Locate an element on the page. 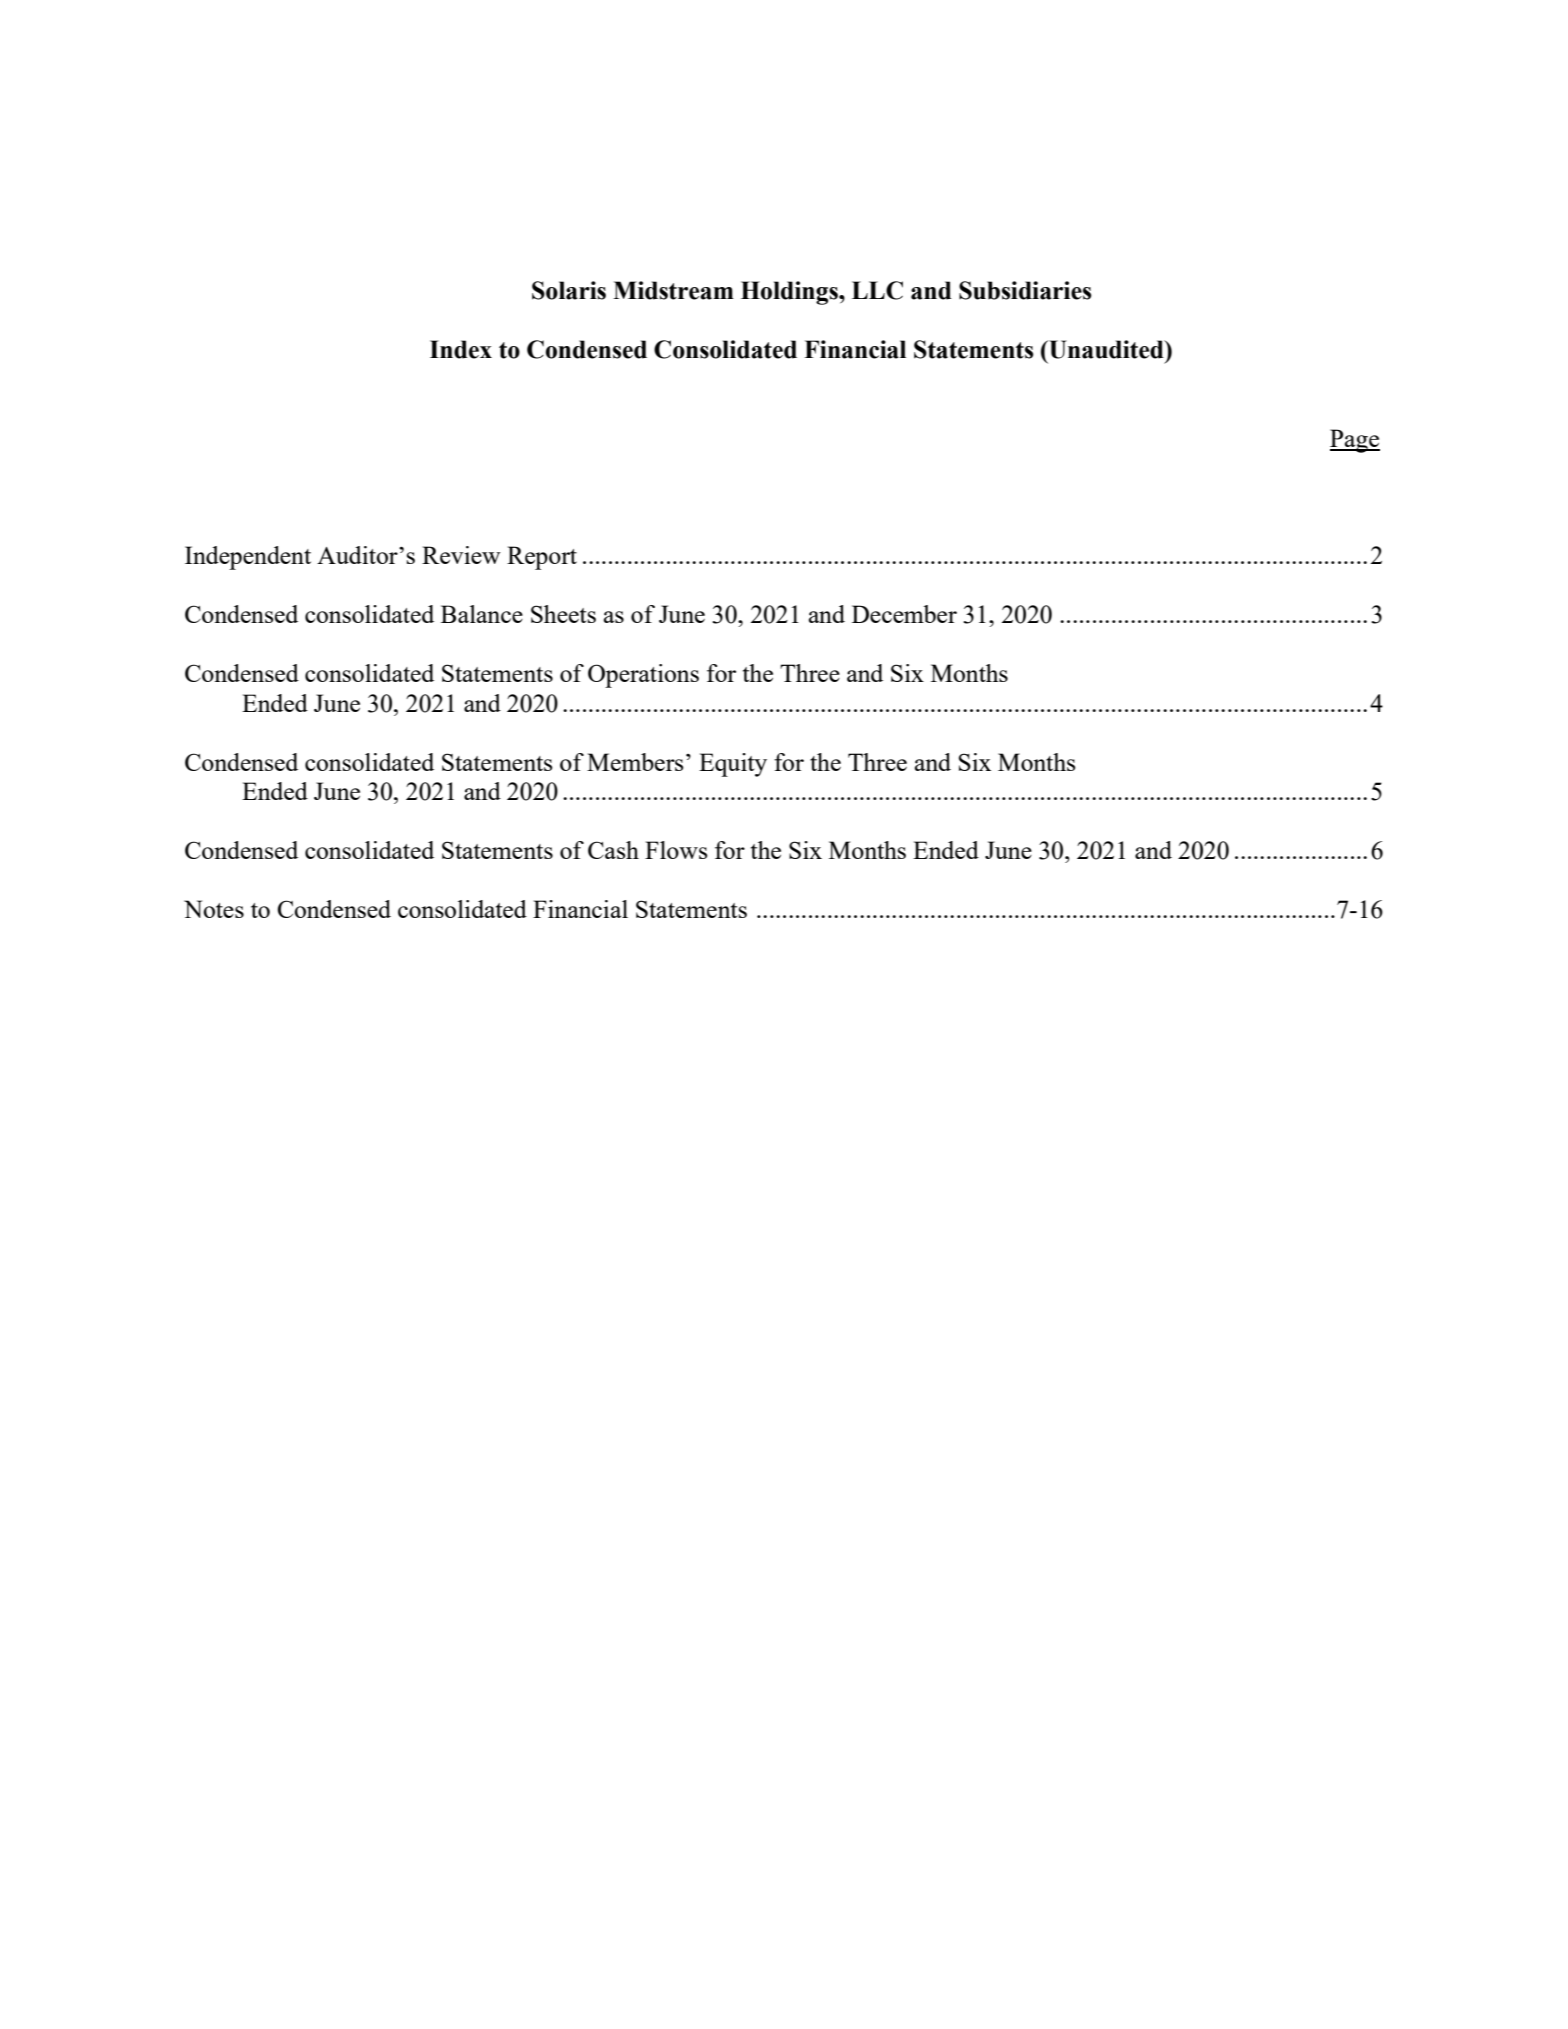 The width and height of the document is (1568, 2029). Balance is located at coordinates (482, 614).
